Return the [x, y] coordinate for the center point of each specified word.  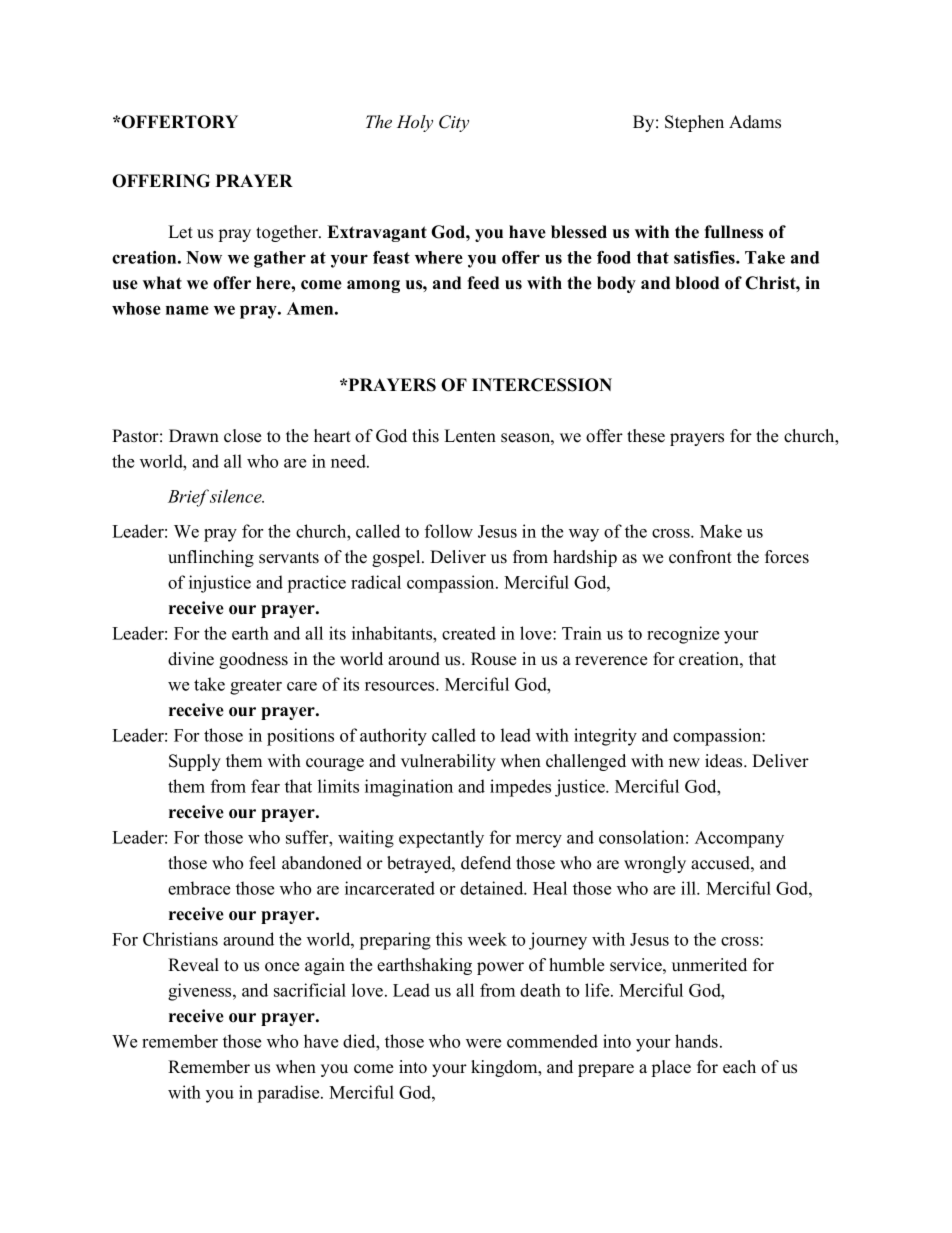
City [454, 123]
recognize [683, 635]
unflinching [211, 558]
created [469, 633]
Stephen [694, 123]
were [483, 1043]
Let [180, 232]
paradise [290, 1094]
